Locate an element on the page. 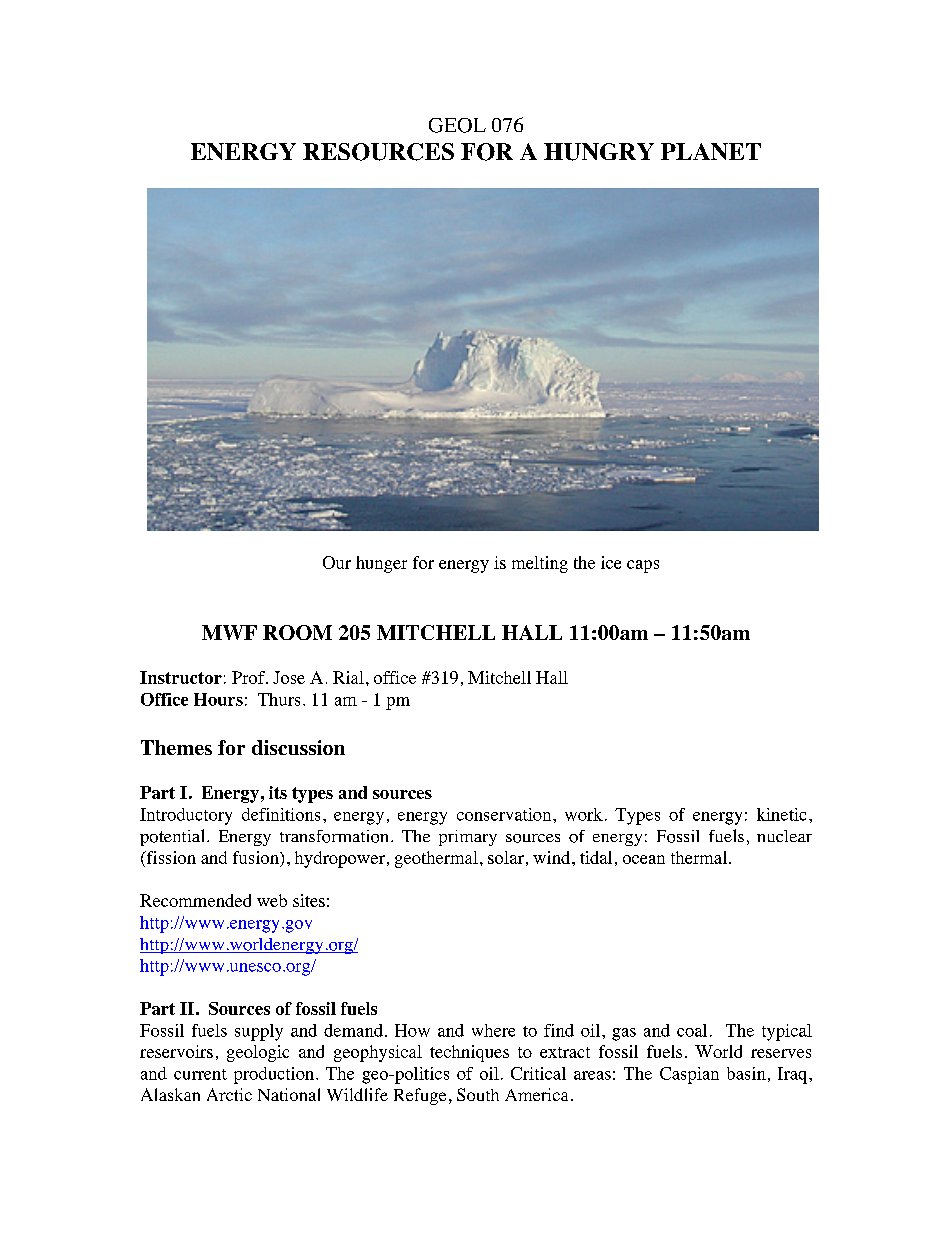 The image size is (952, 1233). melting is located at coordinates (540, 564).
